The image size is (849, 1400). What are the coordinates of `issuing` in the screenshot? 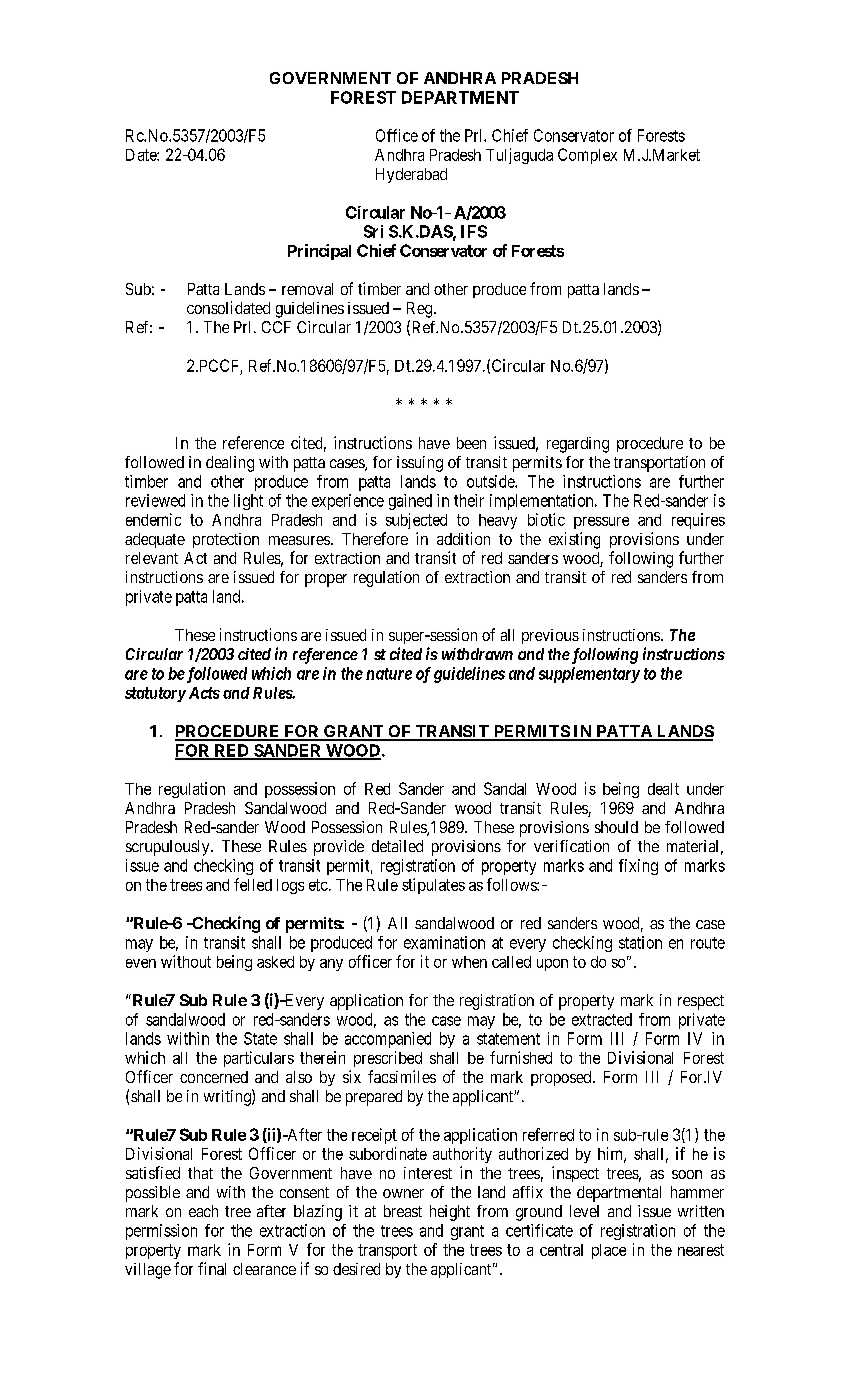 It's located at (420, 464).
